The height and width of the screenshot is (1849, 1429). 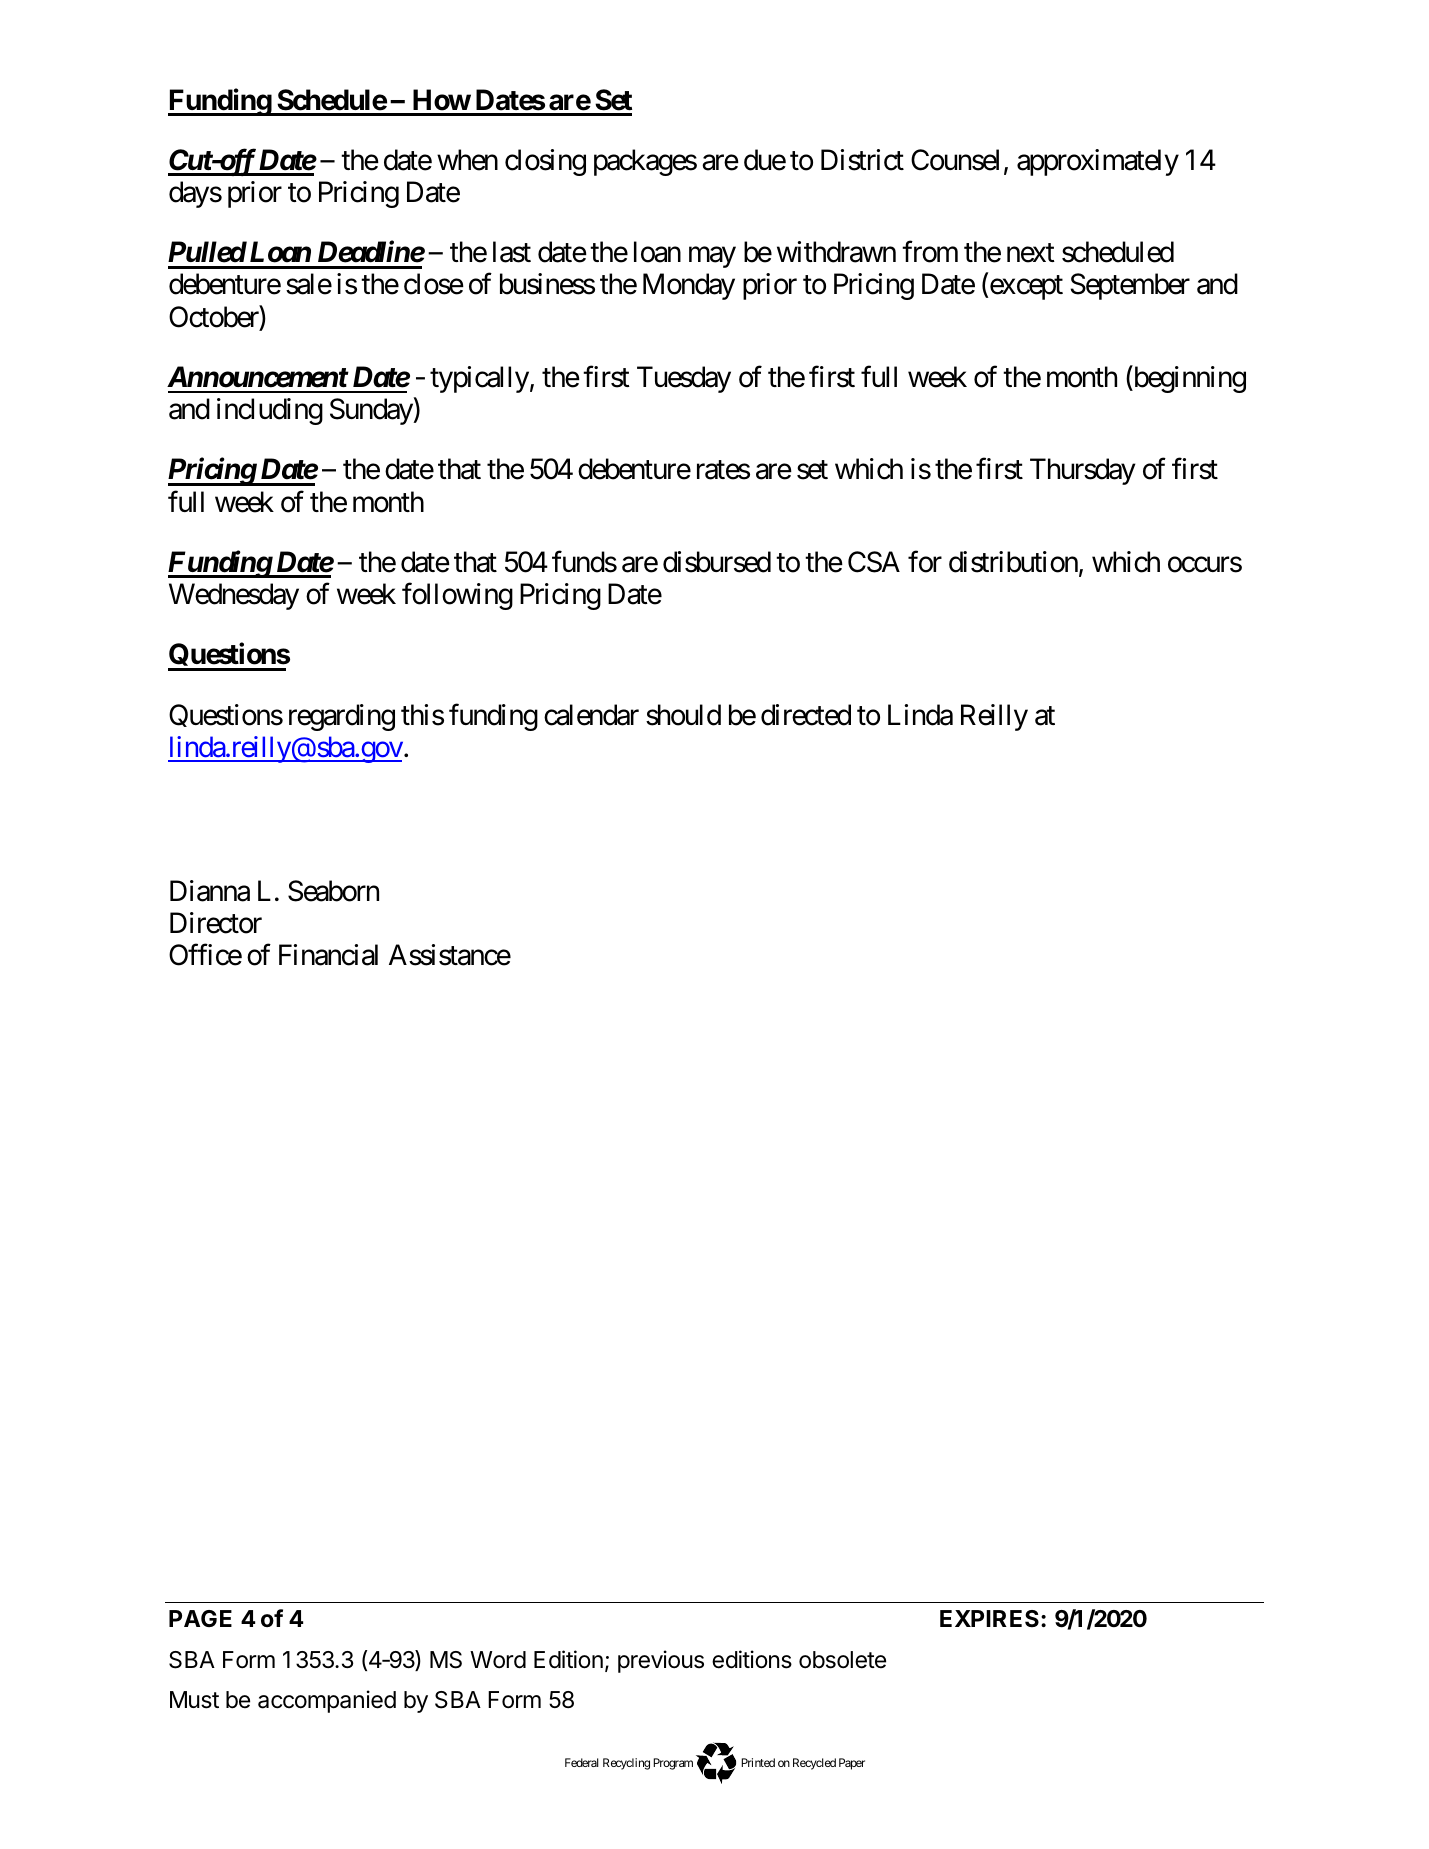 I want to click on Program, so click(x=673, y=1764).
